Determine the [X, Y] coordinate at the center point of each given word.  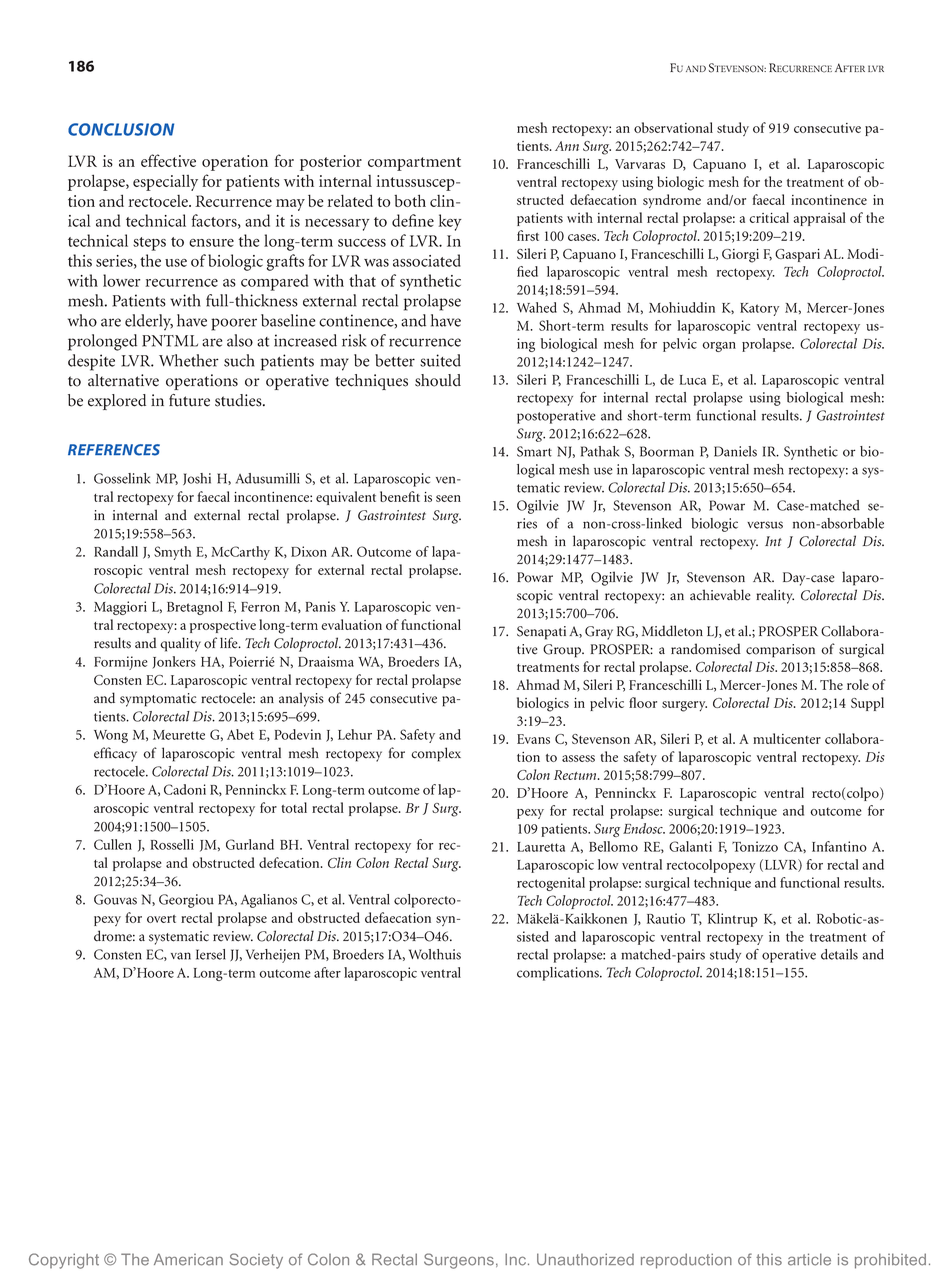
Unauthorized [585, 1259]
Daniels [735, 451]
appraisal [819, 219]
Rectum [576, 775]
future [189, 400]
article [809, 1259]
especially [165, 182]
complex [436, 754]
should [438, 380]
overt [161, 919]
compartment [414, 164]
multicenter [787, 738]
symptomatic [158, 700]
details [839, 954]
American [188, 1259]
